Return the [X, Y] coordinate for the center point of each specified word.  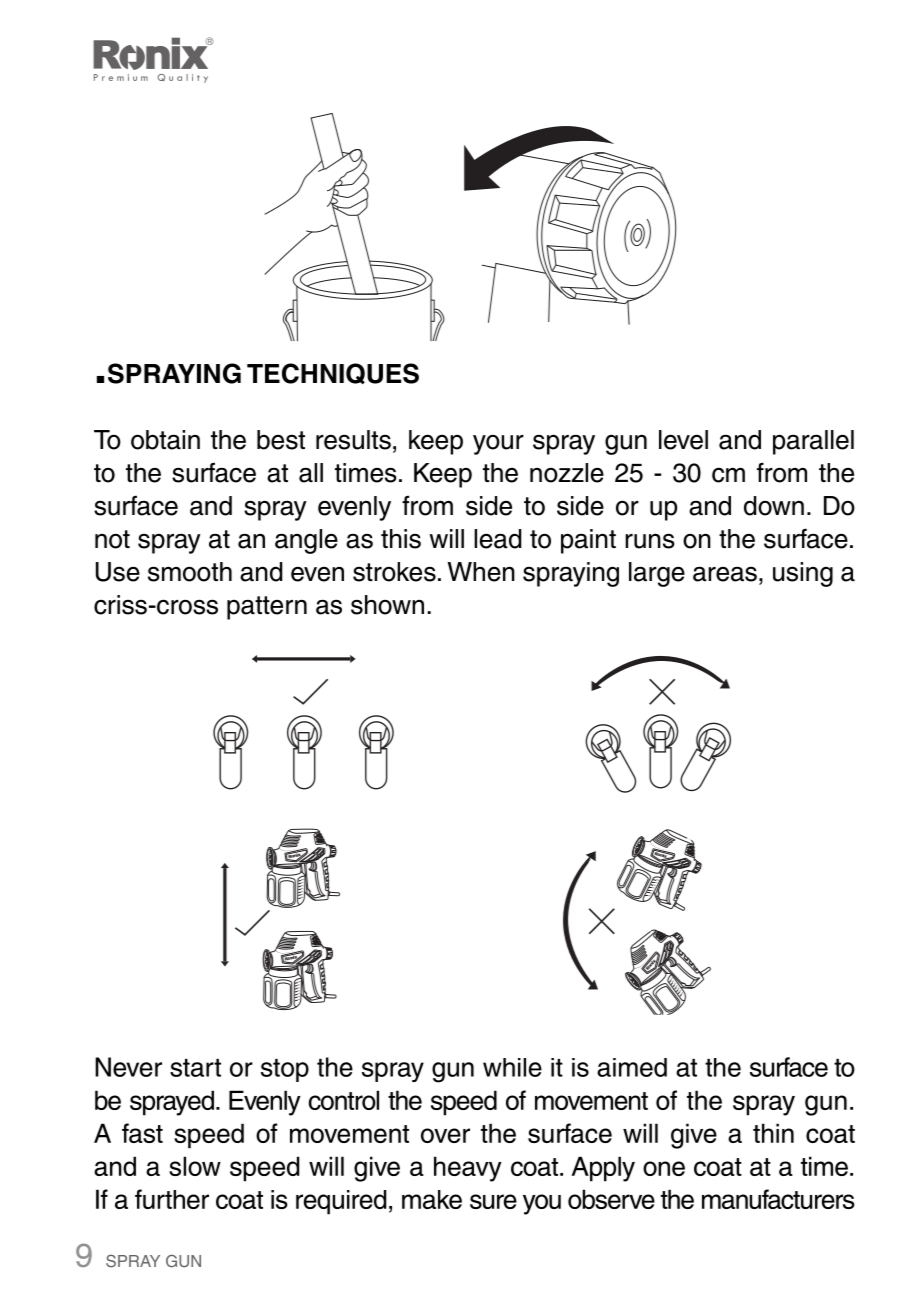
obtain [165, 440]
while [512, 1067]
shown [387, 605]
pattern [267, 608]
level [683, 440]
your [498, 445]
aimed [632, 1067]
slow [195, 1166]
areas [725, 574]
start [195, 1068]
